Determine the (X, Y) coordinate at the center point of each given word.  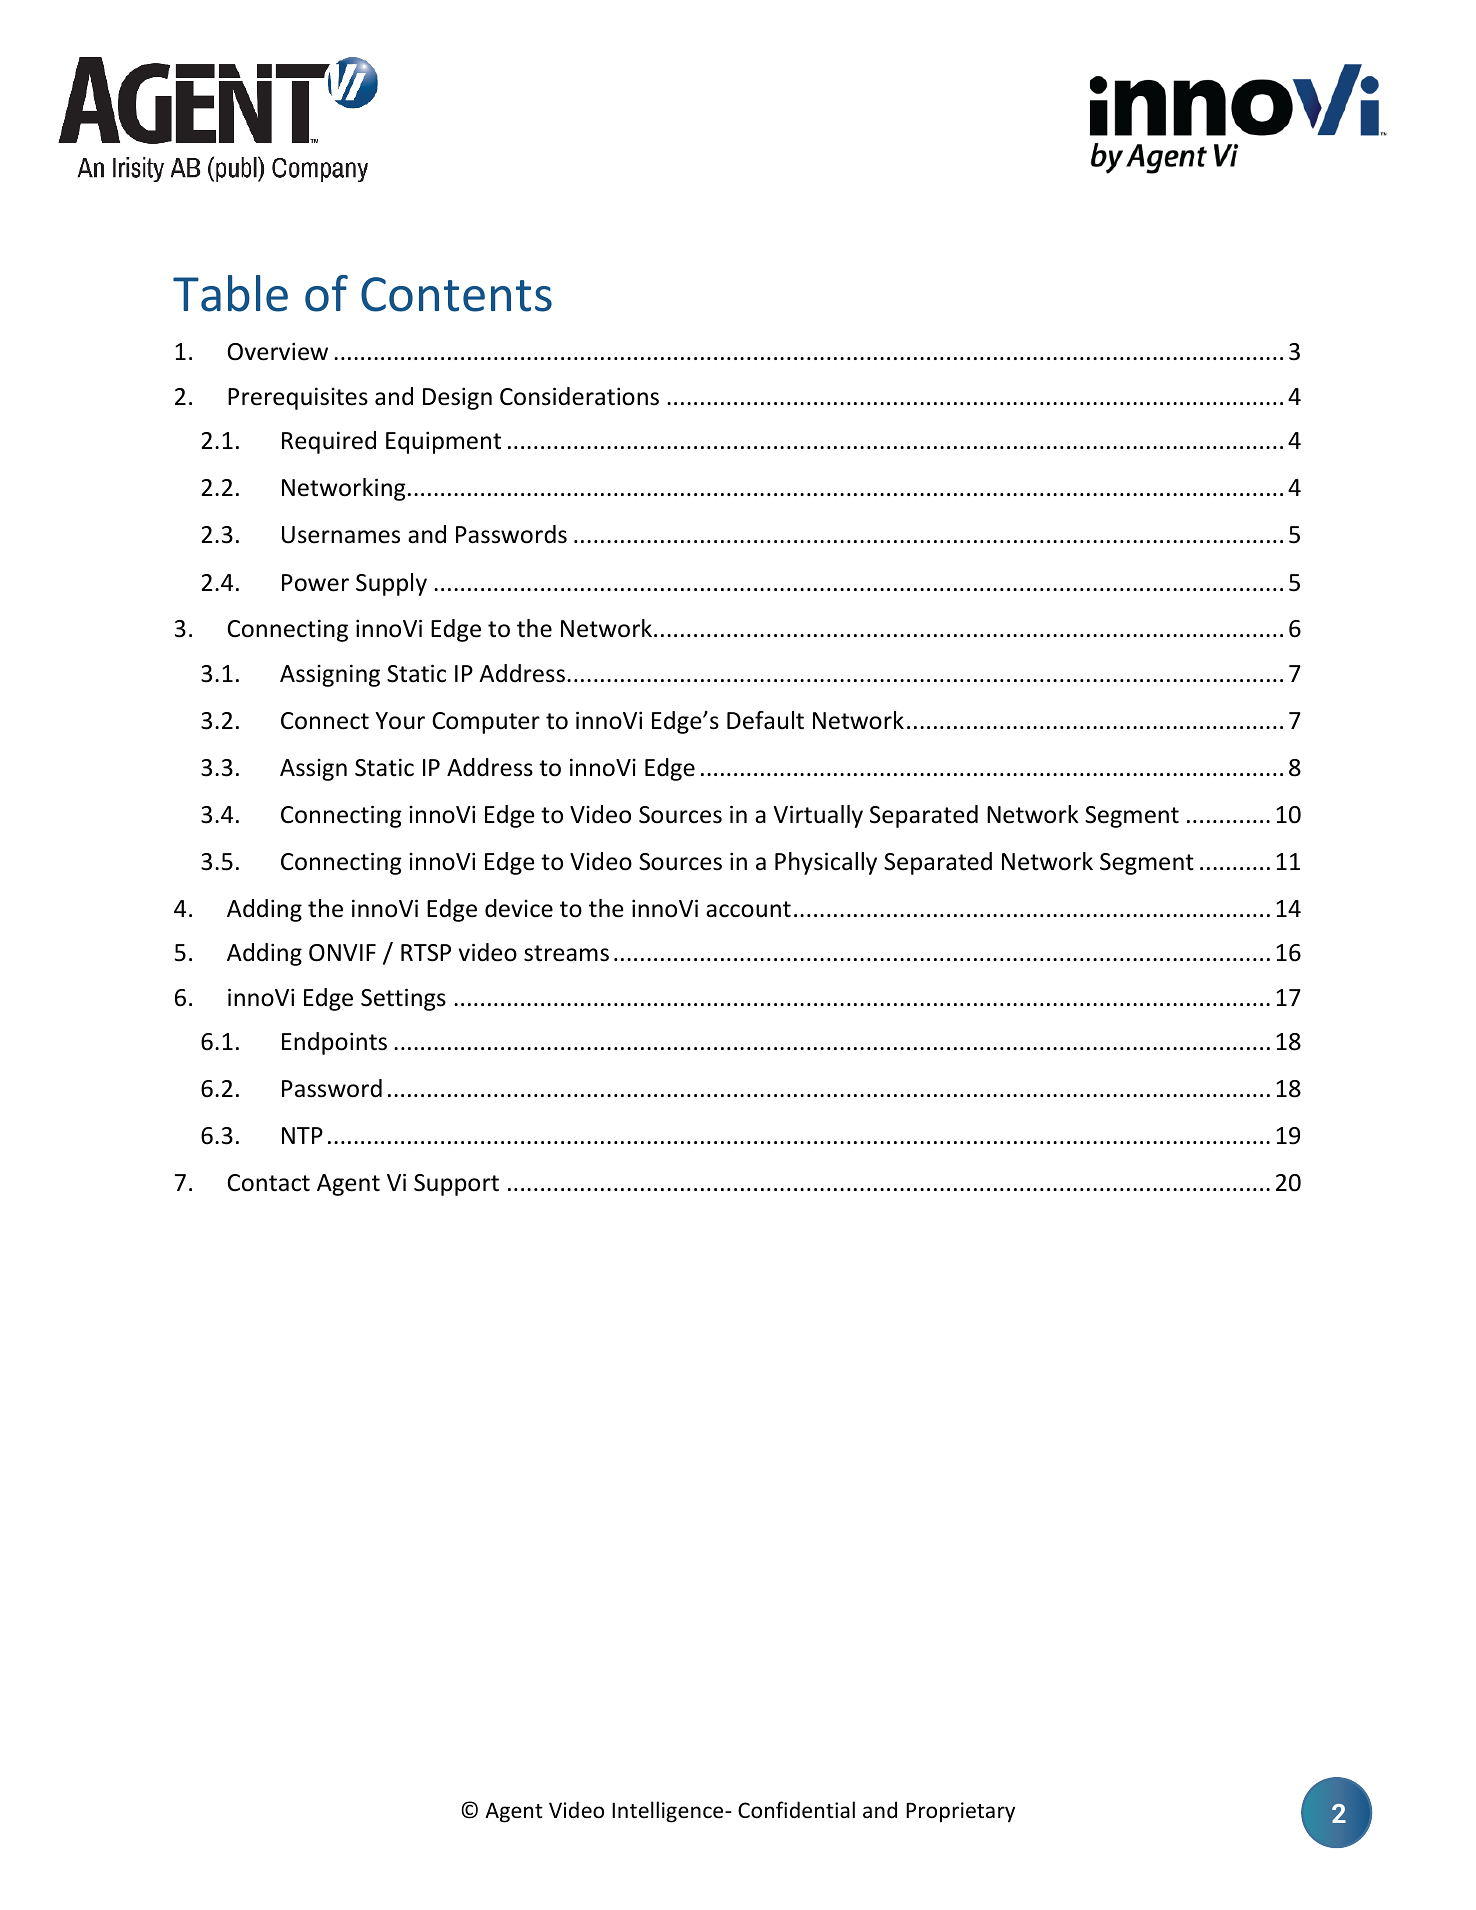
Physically (826, 863)
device (519, 908)
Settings (403, 999)
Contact (268, 1183)
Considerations (579, 396)
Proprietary (960, 1812)
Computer (486, 723)
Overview (278, 351)
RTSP (426, 953)
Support (456, 1185)
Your (400, 721)
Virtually (818, 816)
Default (765, 720)
